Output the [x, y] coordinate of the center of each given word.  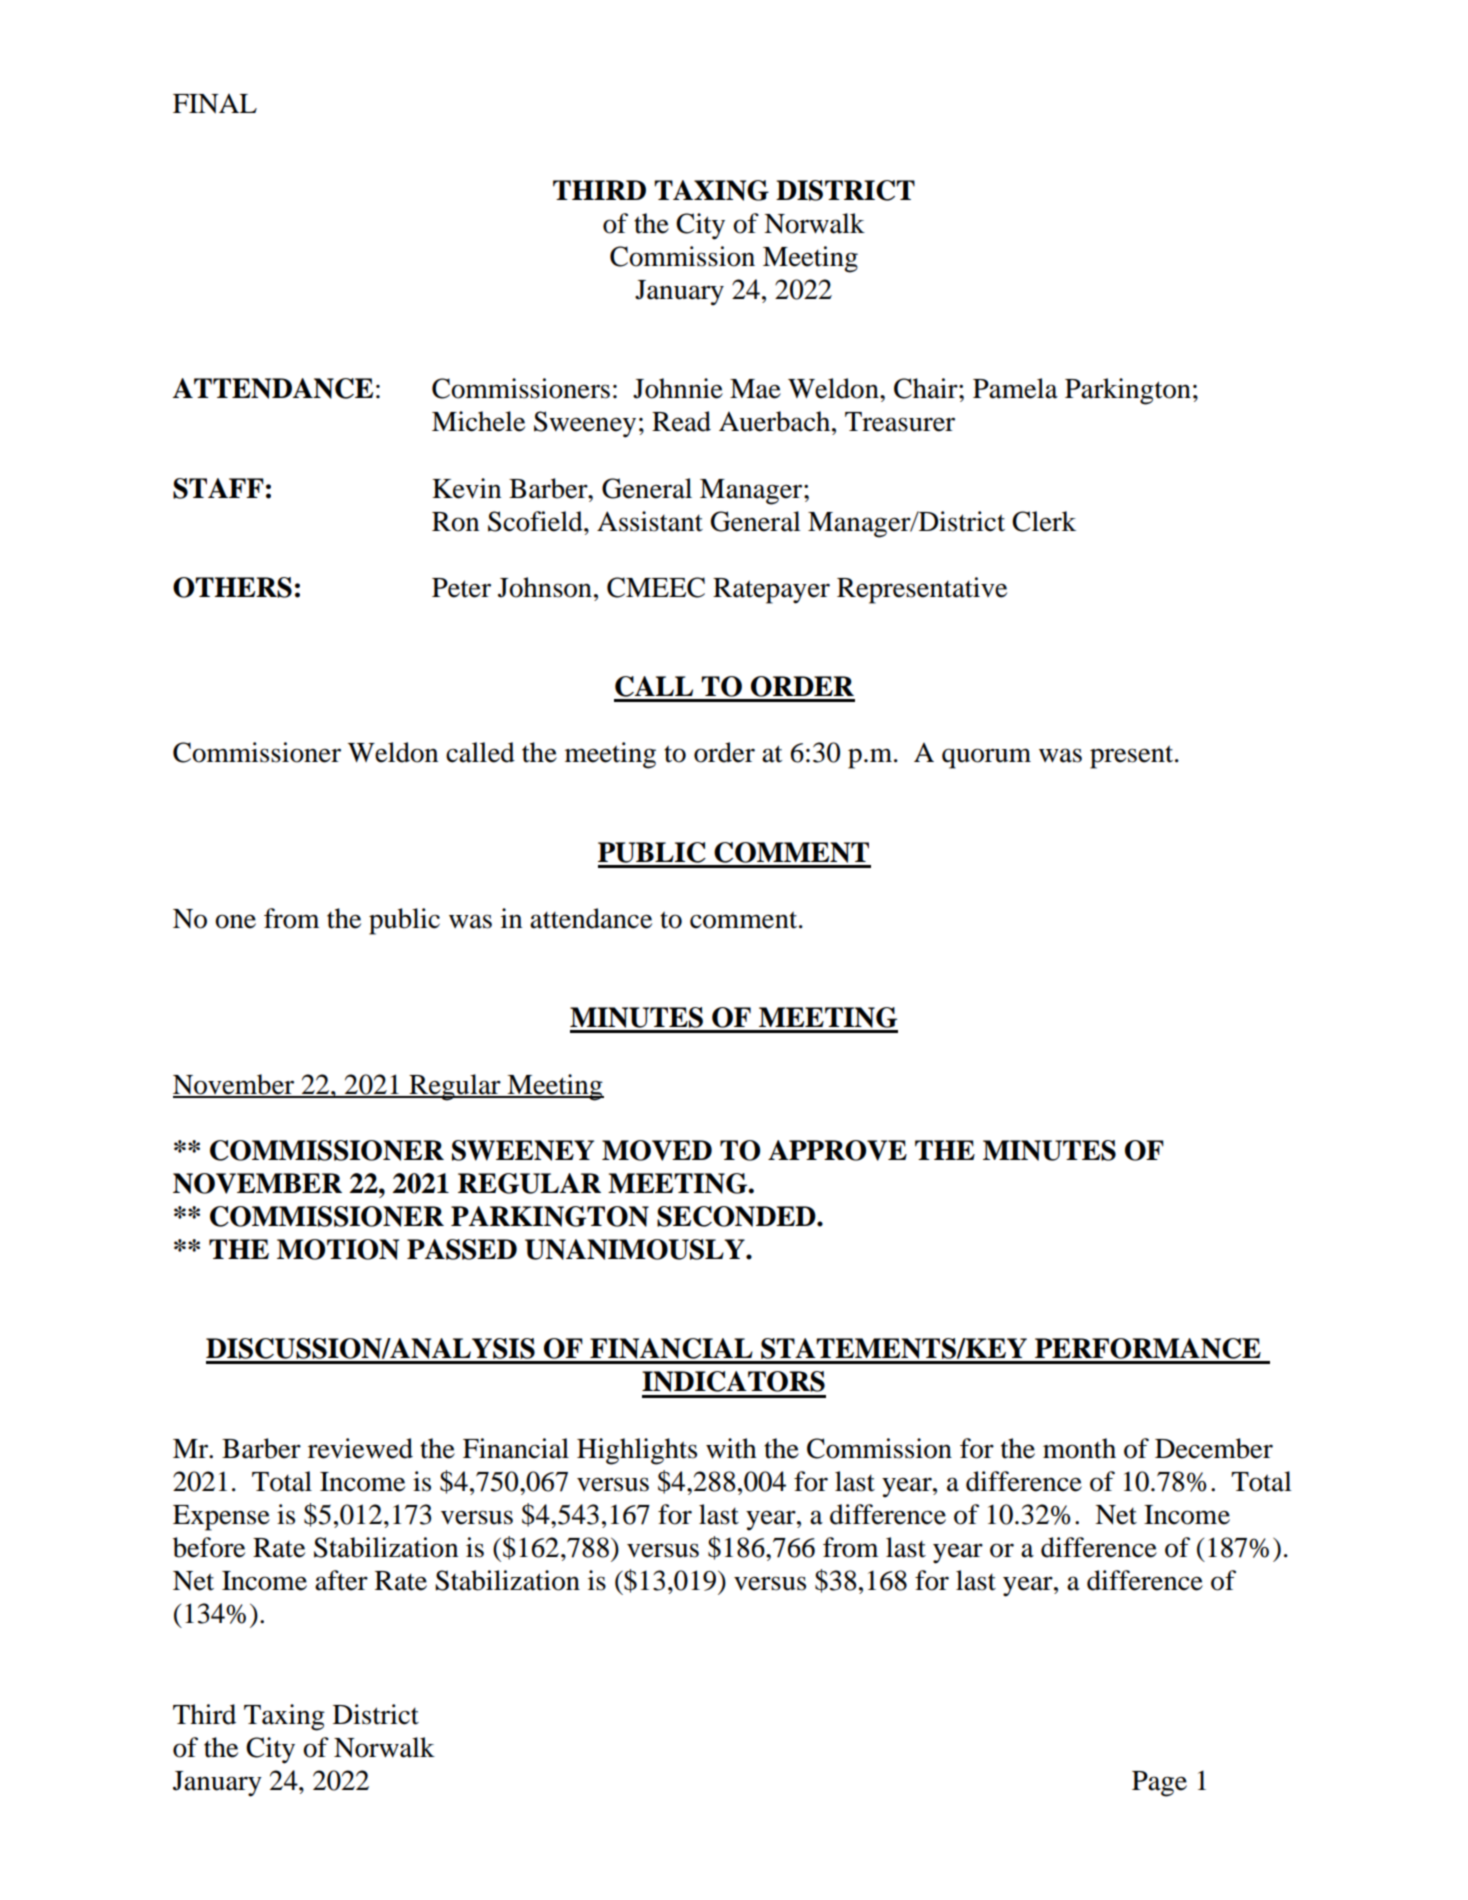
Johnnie [678, 388]
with [731, 1448]
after [341, 1580]
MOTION [338, 1249]
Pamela [1015, 388]
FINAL [215, 103]
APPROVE [837, 1150]
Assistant [650, 521]
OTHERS [232, 587]
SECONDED [737, 1216]
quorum [986, 758]
